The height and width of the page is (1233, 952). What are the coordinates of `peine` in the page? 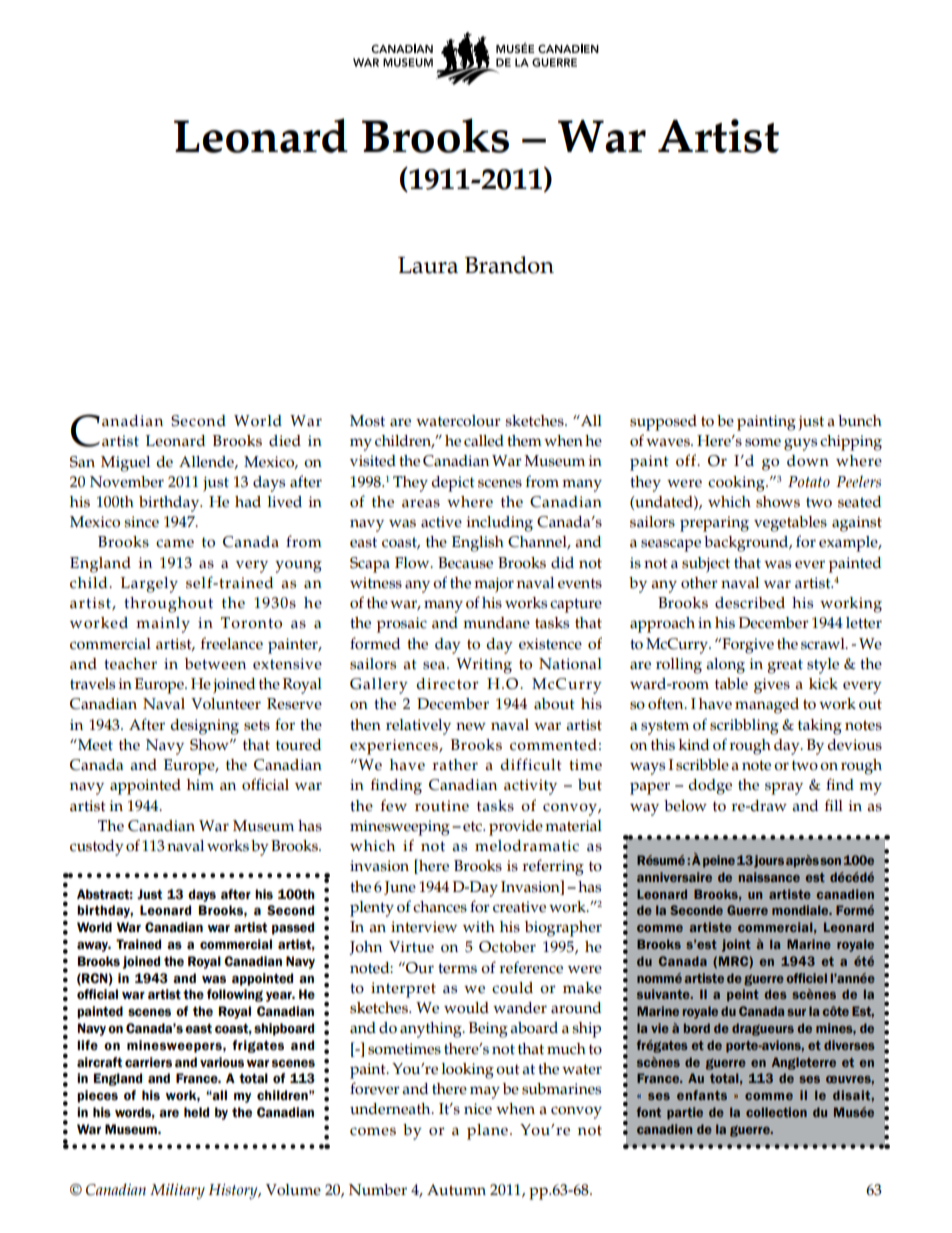 It's located at (719, 861).
